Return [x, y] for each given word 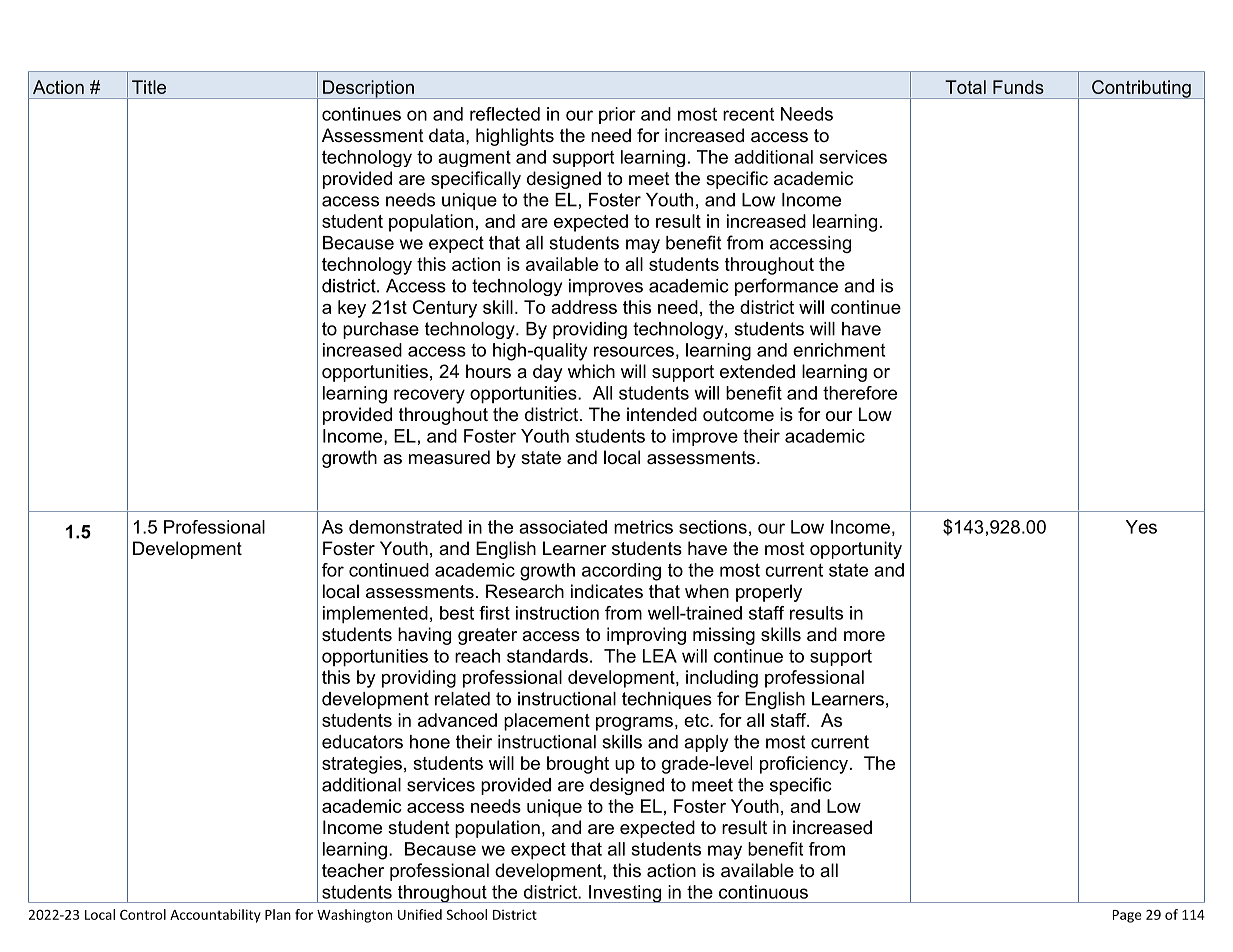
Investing [625, 894]
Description [368, 89]
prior [617, 115]
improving [646, 636]
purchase [381, 330]
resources [634, 351]
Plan [278, 914]
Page [1127, 916]
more [864, 636]
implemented [375, 615]
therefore [860, 393]
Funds [1018, 87]
